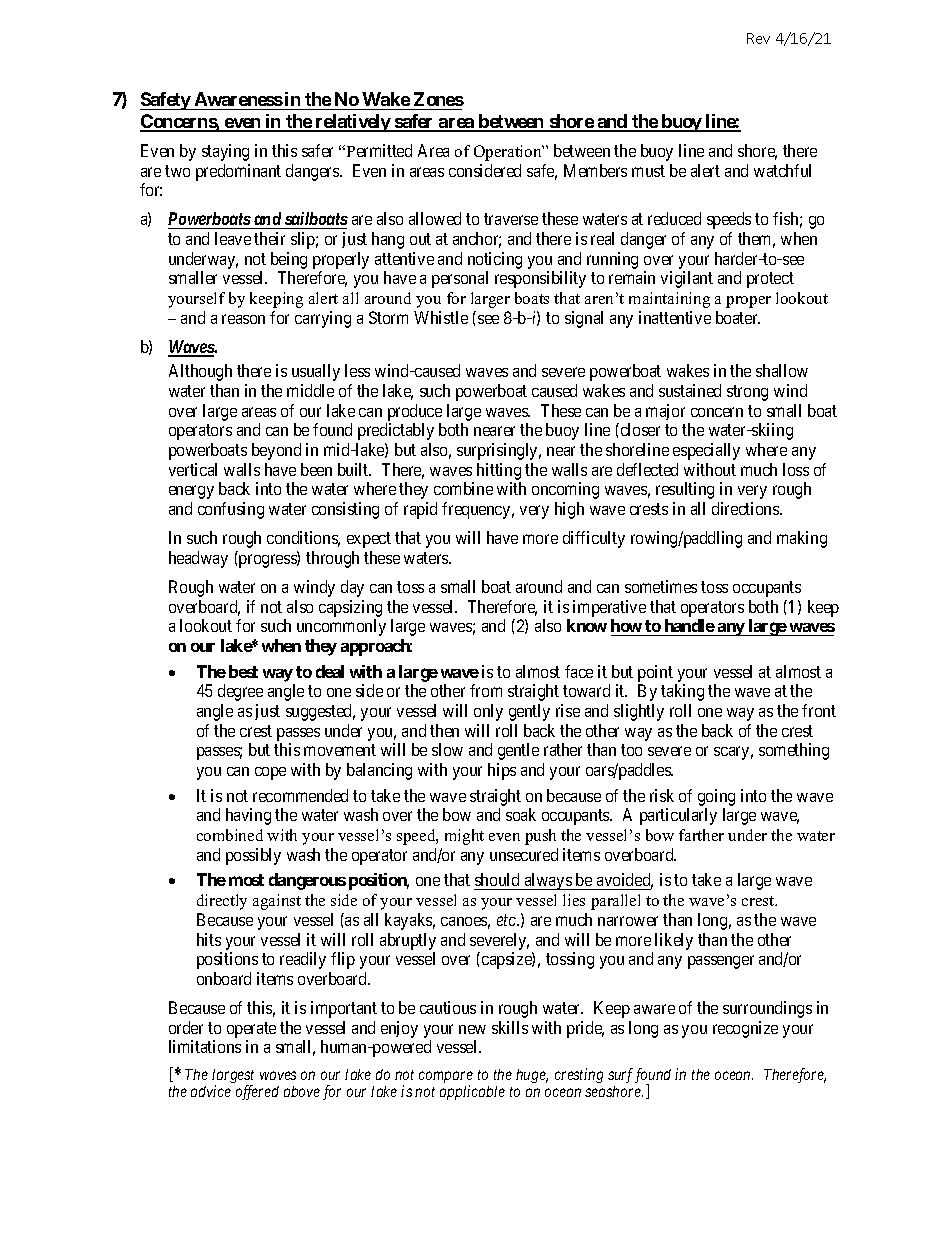  What do you see at coordinates (509, 153) in the screenshot?
I see `Operation` at bounding box center [509, 153].
